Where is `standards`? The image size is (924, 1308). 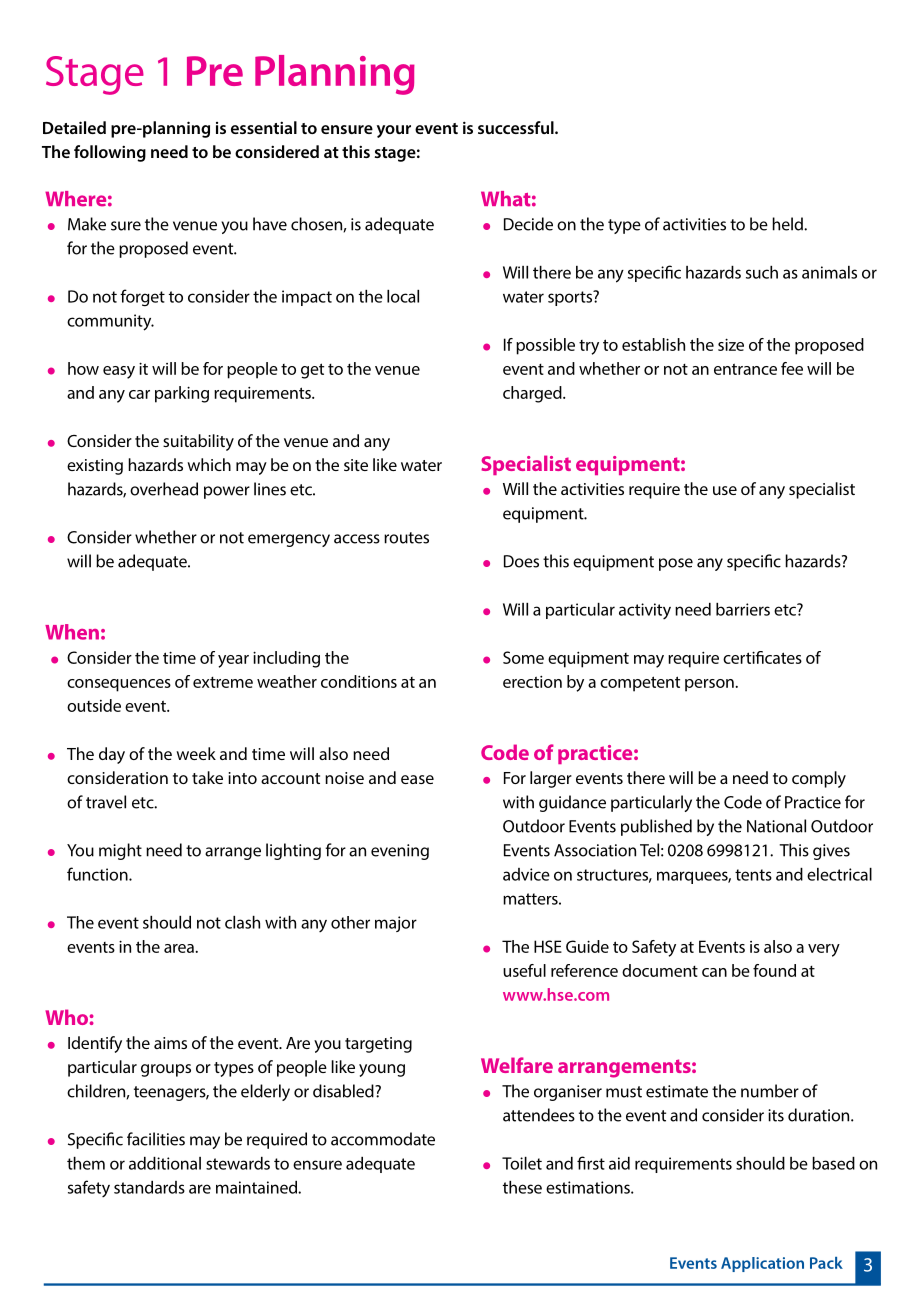 standards is located at coordinates (149, 1187).
